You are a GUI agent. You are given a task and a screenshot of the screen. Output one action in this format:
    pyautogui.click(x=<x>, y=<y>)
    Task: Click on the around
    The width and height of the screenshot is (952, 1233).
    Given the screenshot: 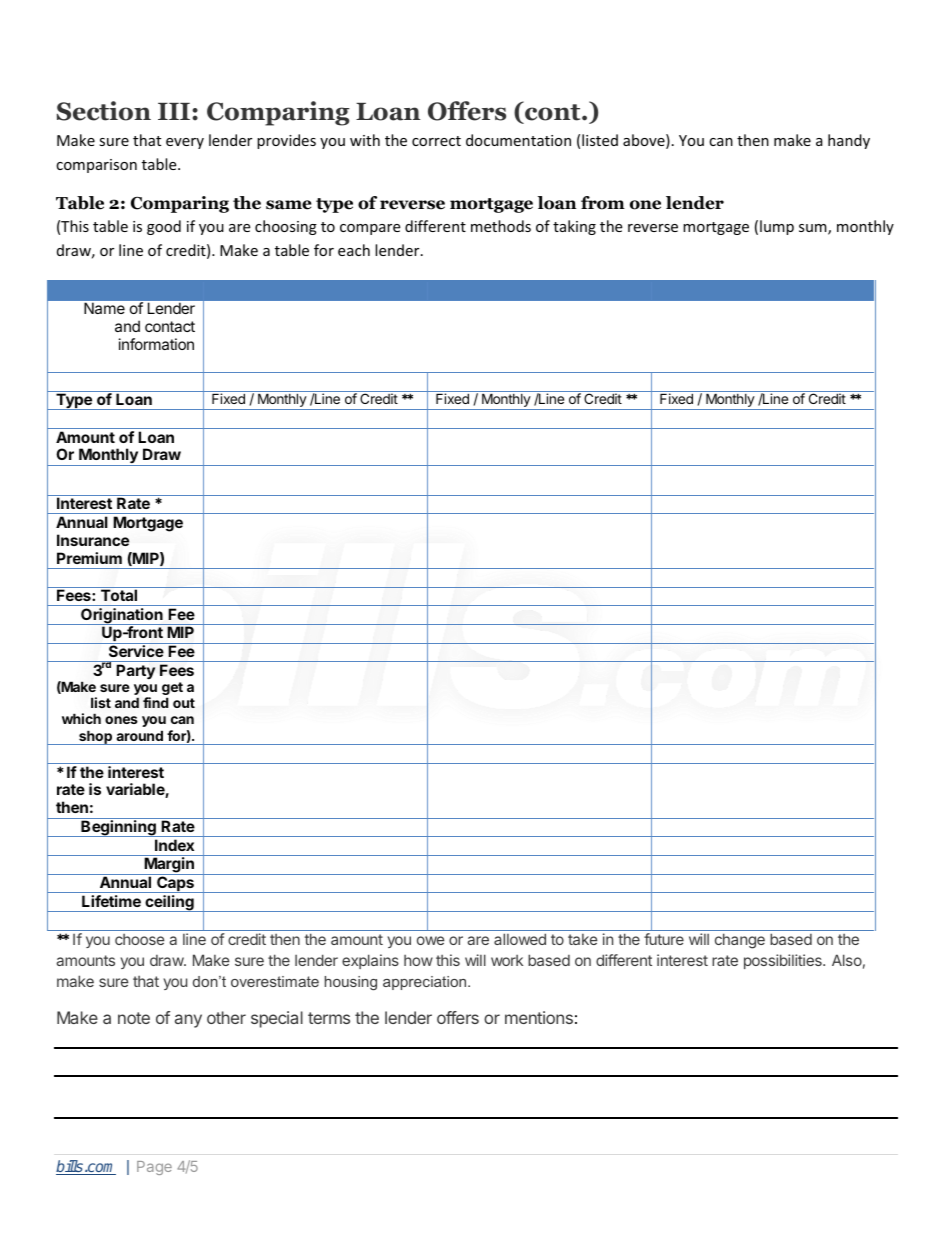 What is the action you would take?
    pyautogui.click(x=139, y=735)
